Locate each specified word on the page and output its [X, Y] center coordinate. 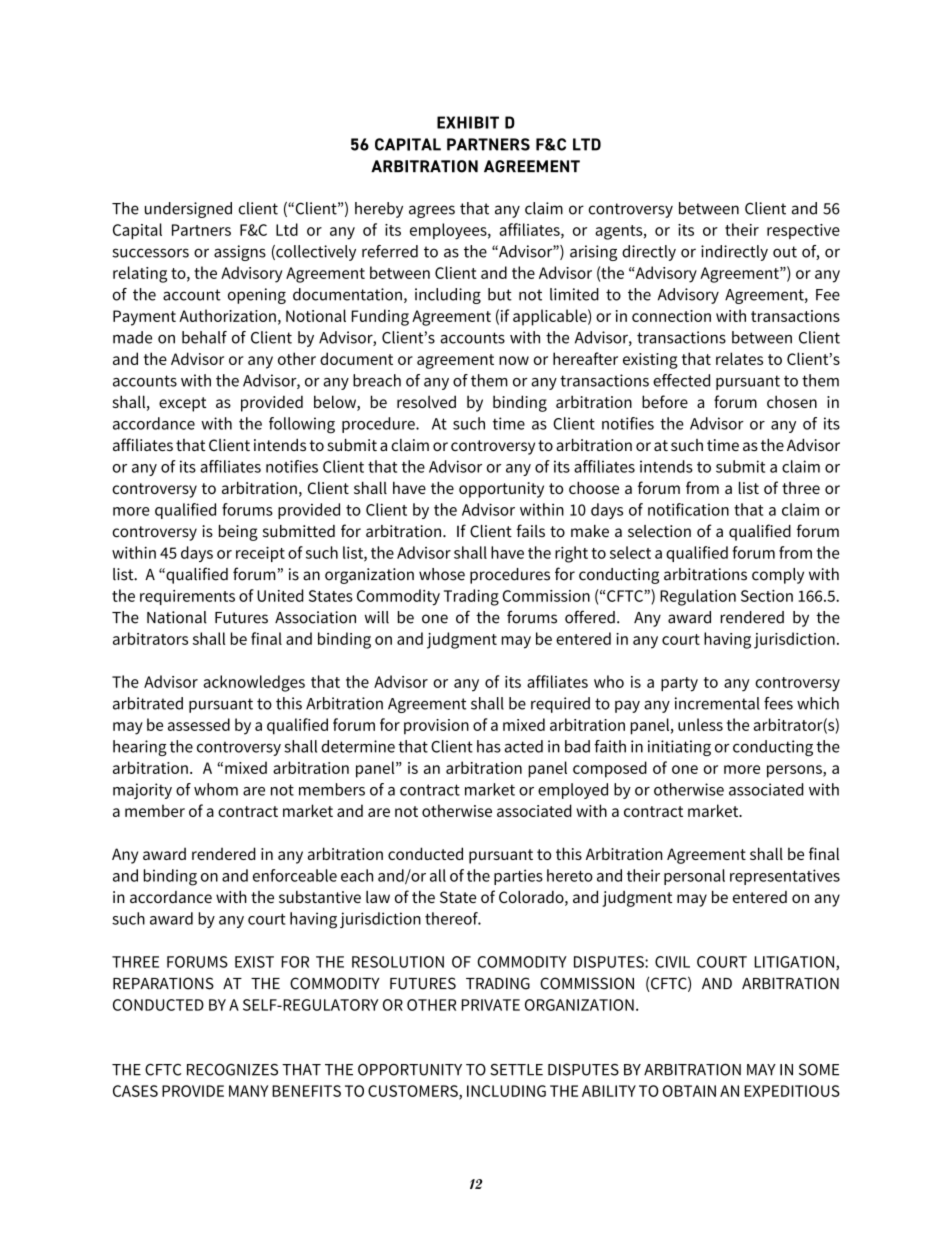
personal [694, 877]
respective [803, 231]
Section [767, 596]
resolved [426, 401]
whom [216, 789]
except [183, 404]
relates [739, 358]
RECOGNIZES [232, 1069]
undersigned [188, 210]
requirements [187, 597]
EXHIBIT [468, 122]
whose [442, 574]
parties [518, 877]
